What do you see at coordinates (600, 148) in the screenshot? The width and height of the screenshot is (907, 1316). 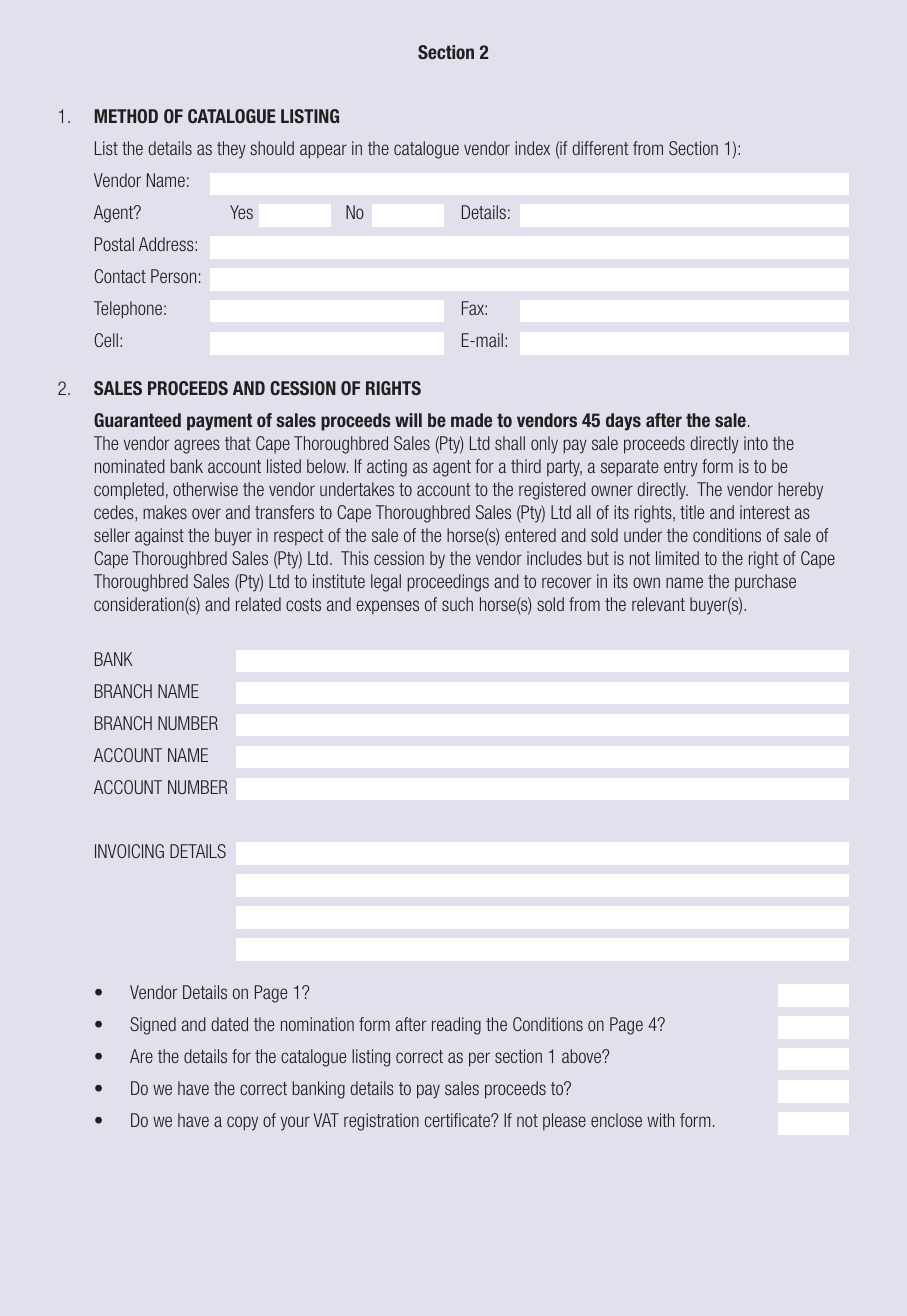 I see `different` at bounding box center [600, 148].
